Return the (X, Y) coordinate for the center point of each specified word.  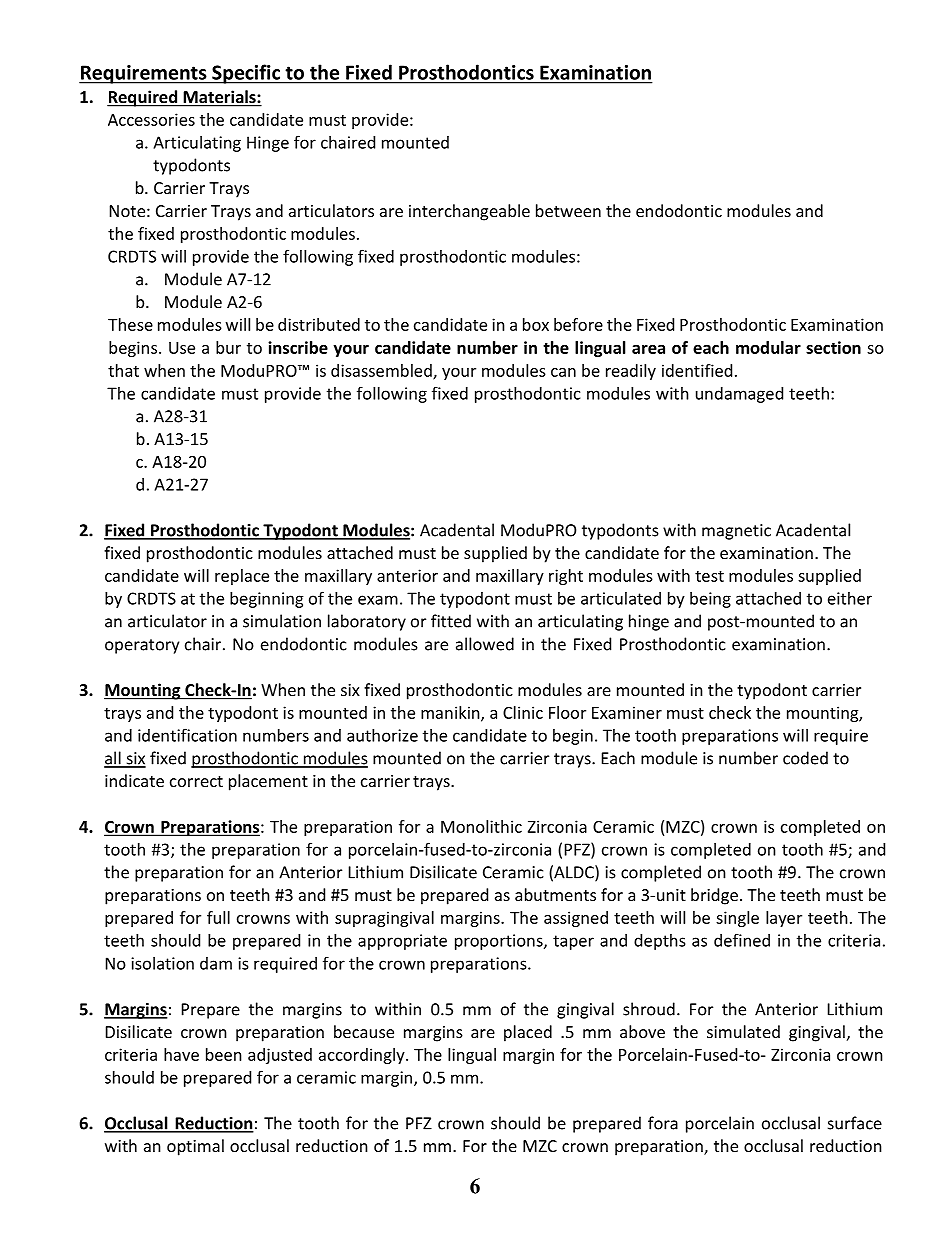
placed (528, 1033)
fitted (451, 621)
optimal (195, 1147)
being (710, 600)
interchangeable (469, 212)
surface (855, 1123)
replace (242, 577)
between (568, 210)
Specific (246, 74)
